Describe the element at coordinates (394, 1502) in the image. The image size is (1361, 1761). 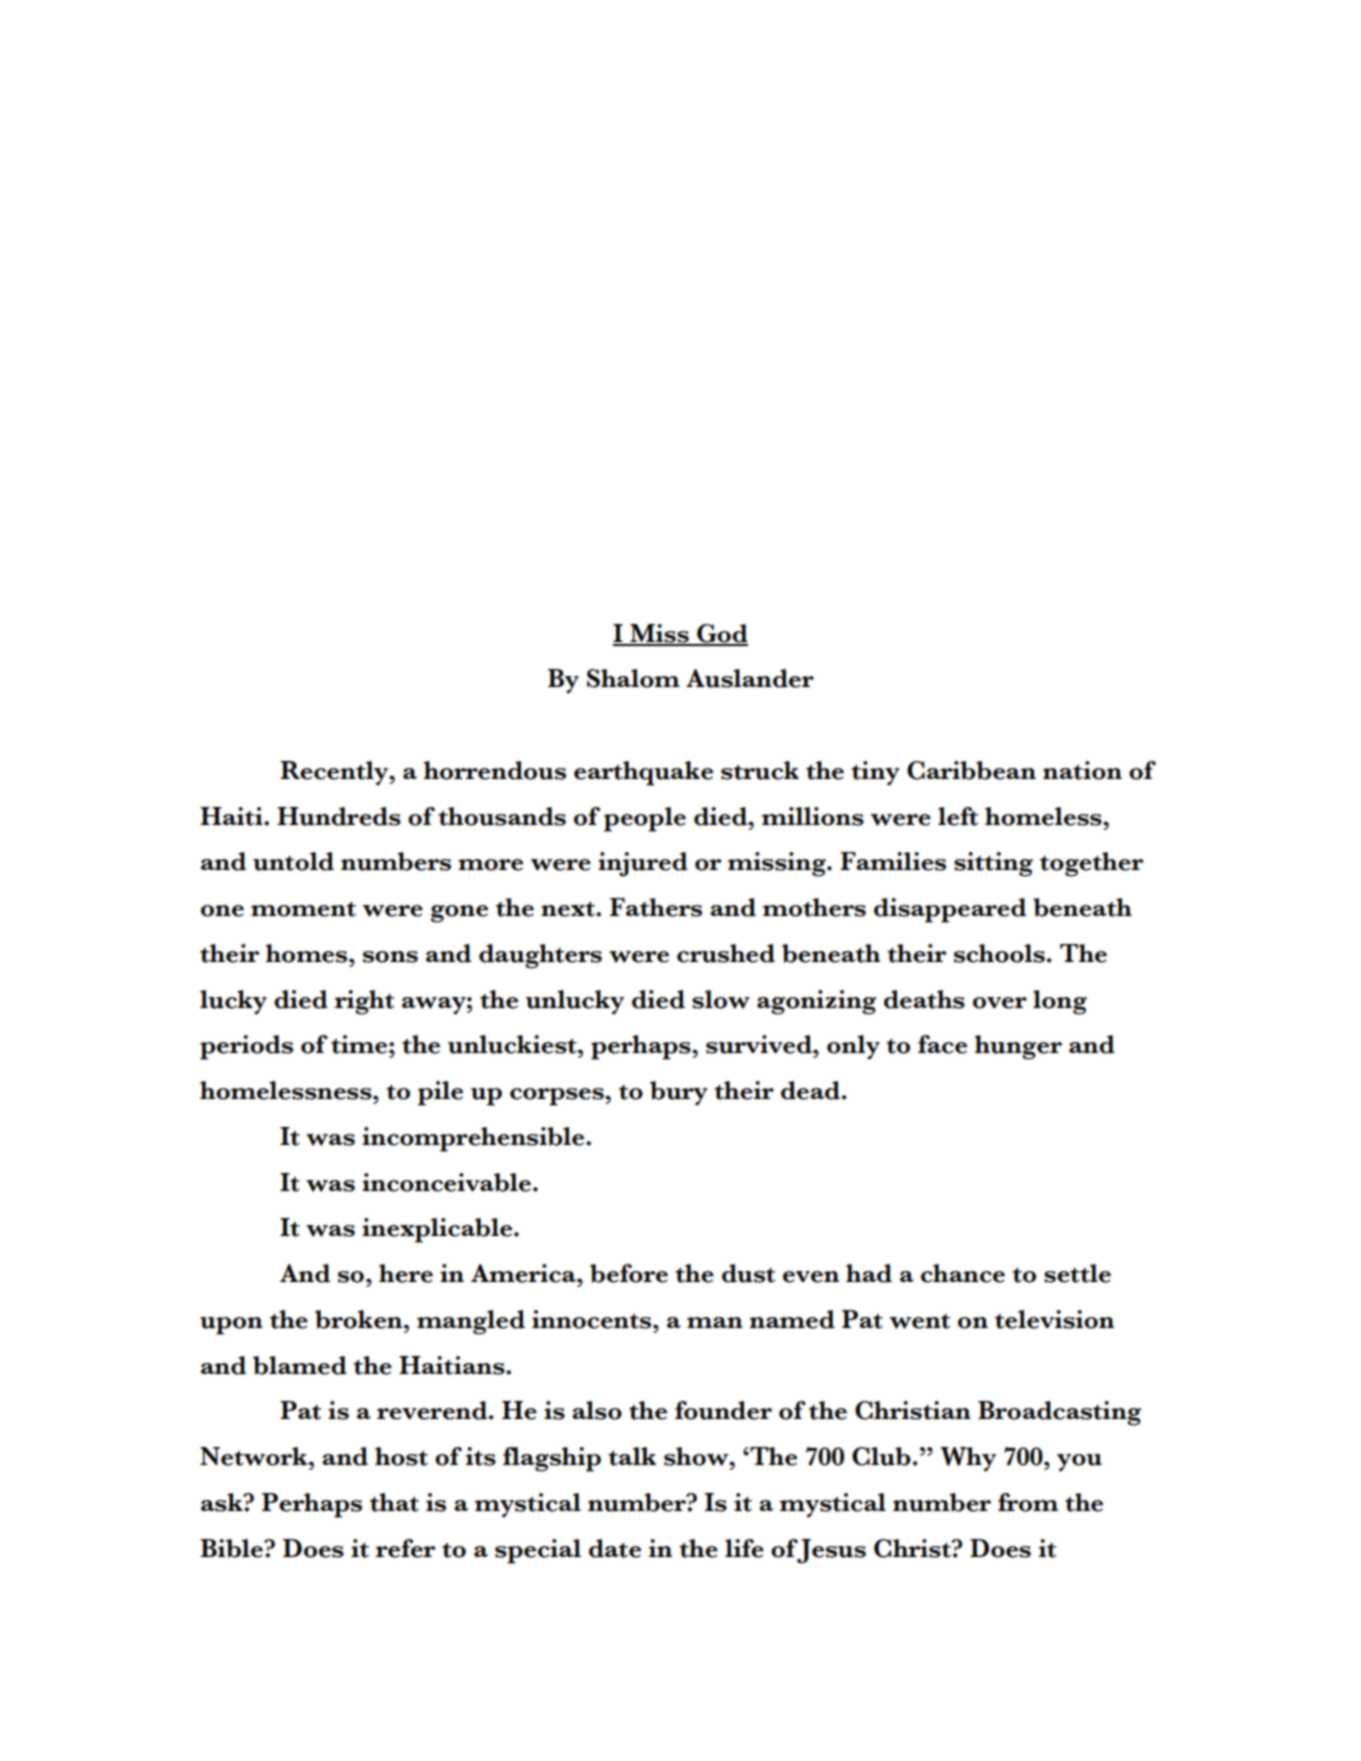
I see `that` at that location.
